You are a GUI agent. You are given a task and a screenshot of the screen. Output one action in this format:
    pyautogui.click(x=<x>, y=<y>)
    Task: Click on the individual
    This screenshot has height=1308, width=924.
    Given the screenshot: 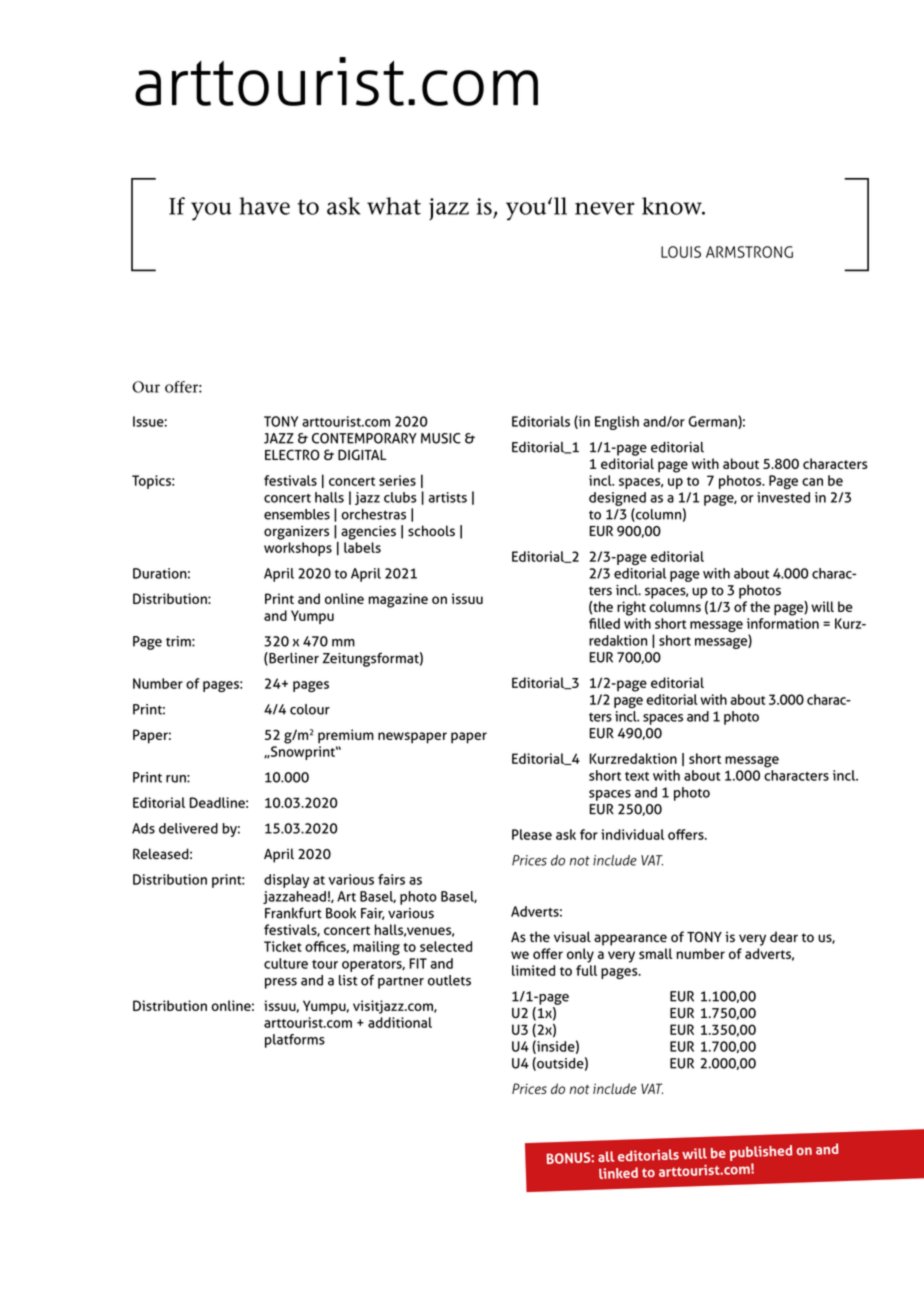 What is the action you would take?
    pyautogui.click(x=632, y=834)
